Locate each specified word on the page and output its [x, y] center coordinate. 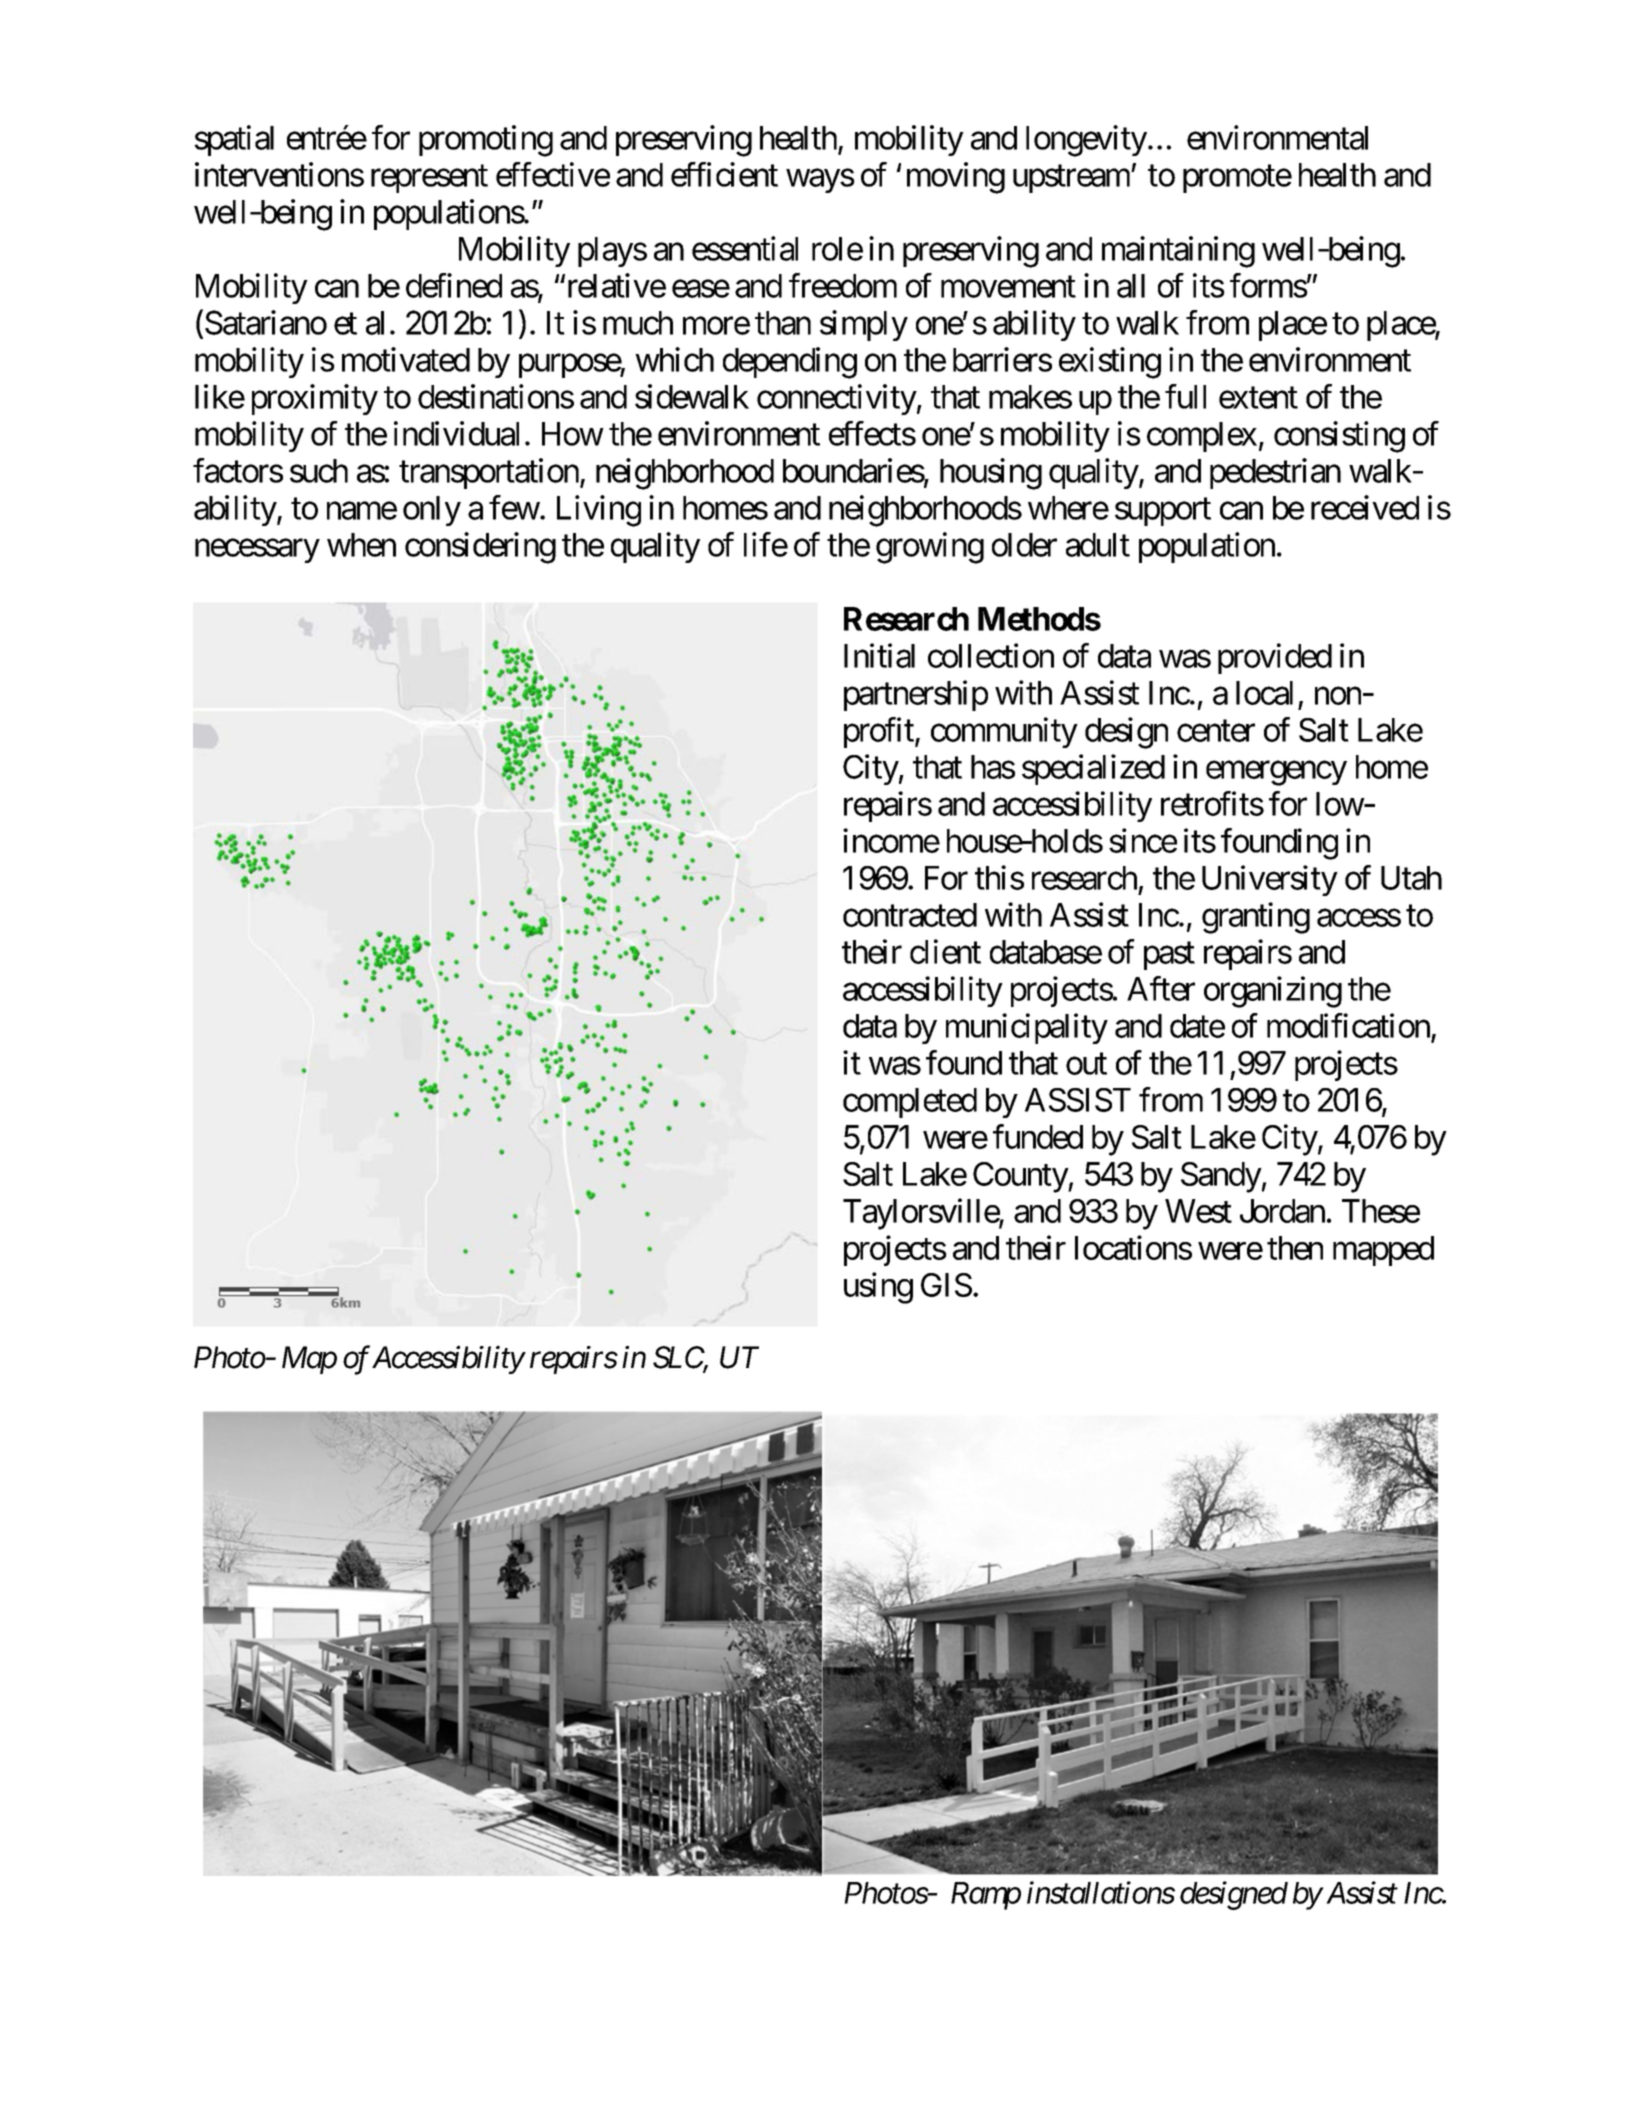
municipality [1027, 1028]
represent [429, 179]
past [1169, 956]
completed [910, 1103]
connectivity [837, 399]
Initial [879, 655]
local [1264, 693]
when [361, 545]
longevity [1086, 141]
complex [1202, 437]
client [945, 951]
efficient [724, 174]
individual [456, 433]
